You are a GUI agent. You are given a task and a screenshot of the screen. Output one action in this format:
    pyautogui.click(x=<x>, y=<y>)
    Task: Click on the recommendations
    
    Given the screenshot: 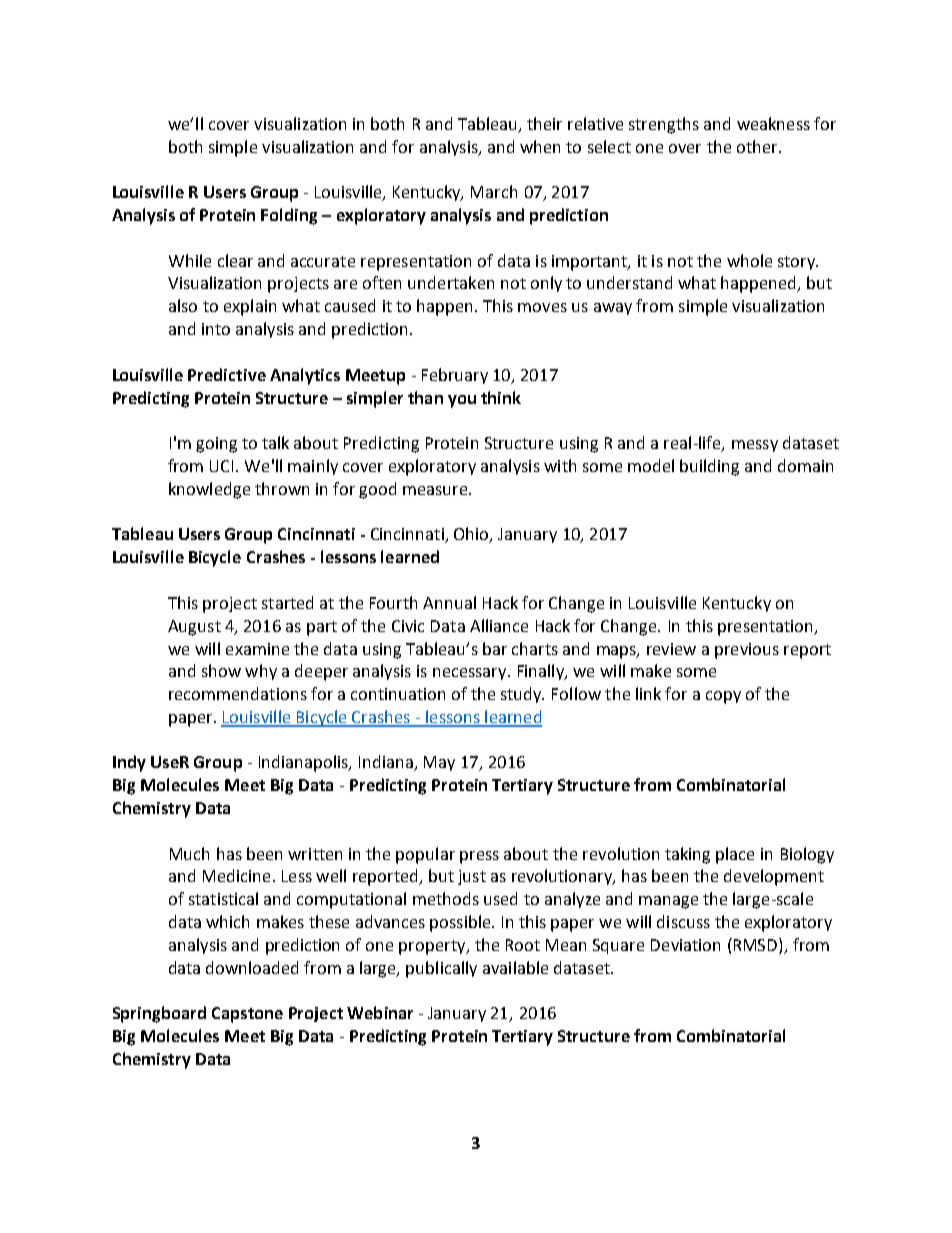 What is the action you would take?
    pyautogui.click(x=238, y=693)
